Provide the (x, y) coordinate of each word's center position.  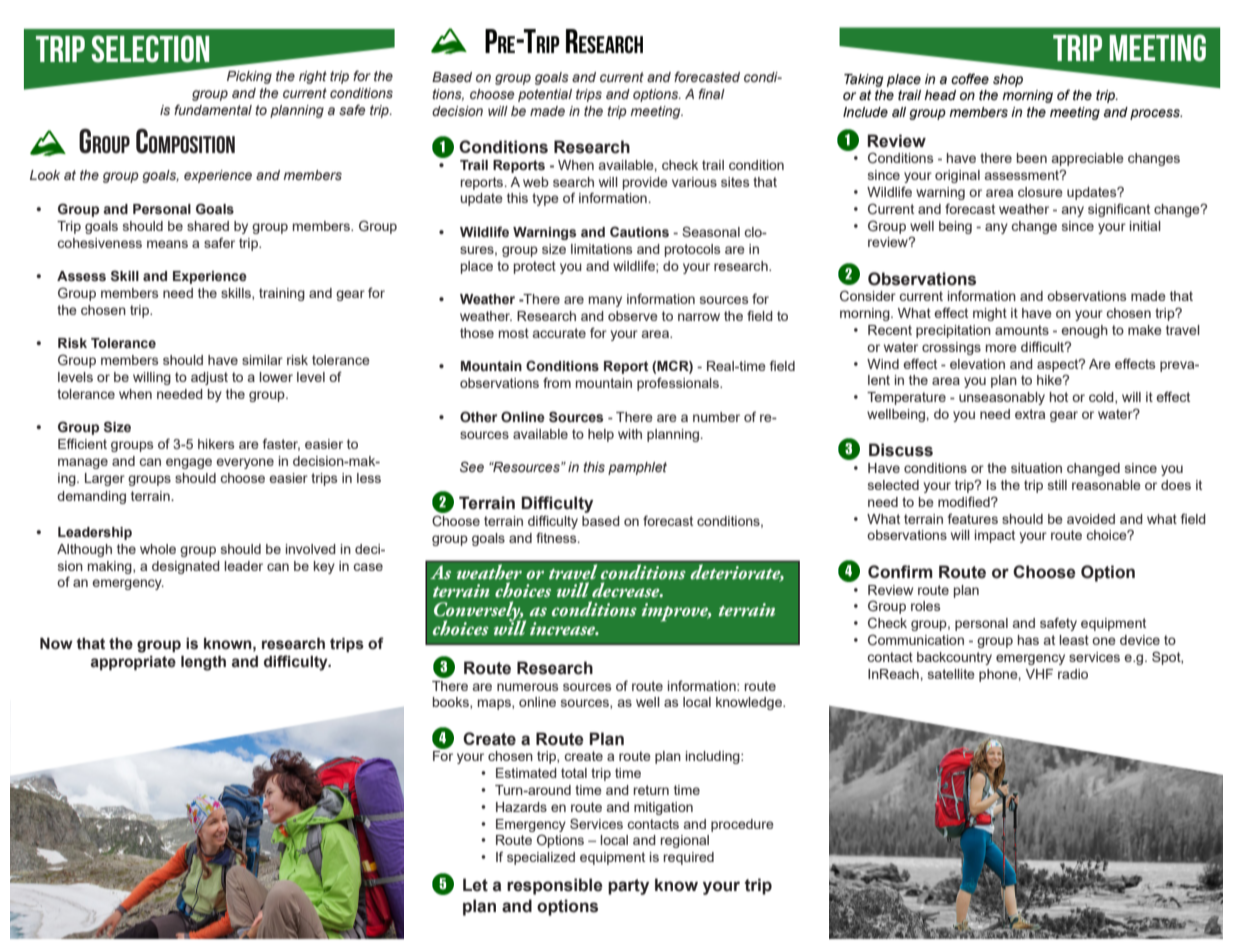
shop (1008, 80)
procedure (742, 825)
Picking (249, 77)
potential (545, 95)
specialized (541, 858)
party (628, 887)
